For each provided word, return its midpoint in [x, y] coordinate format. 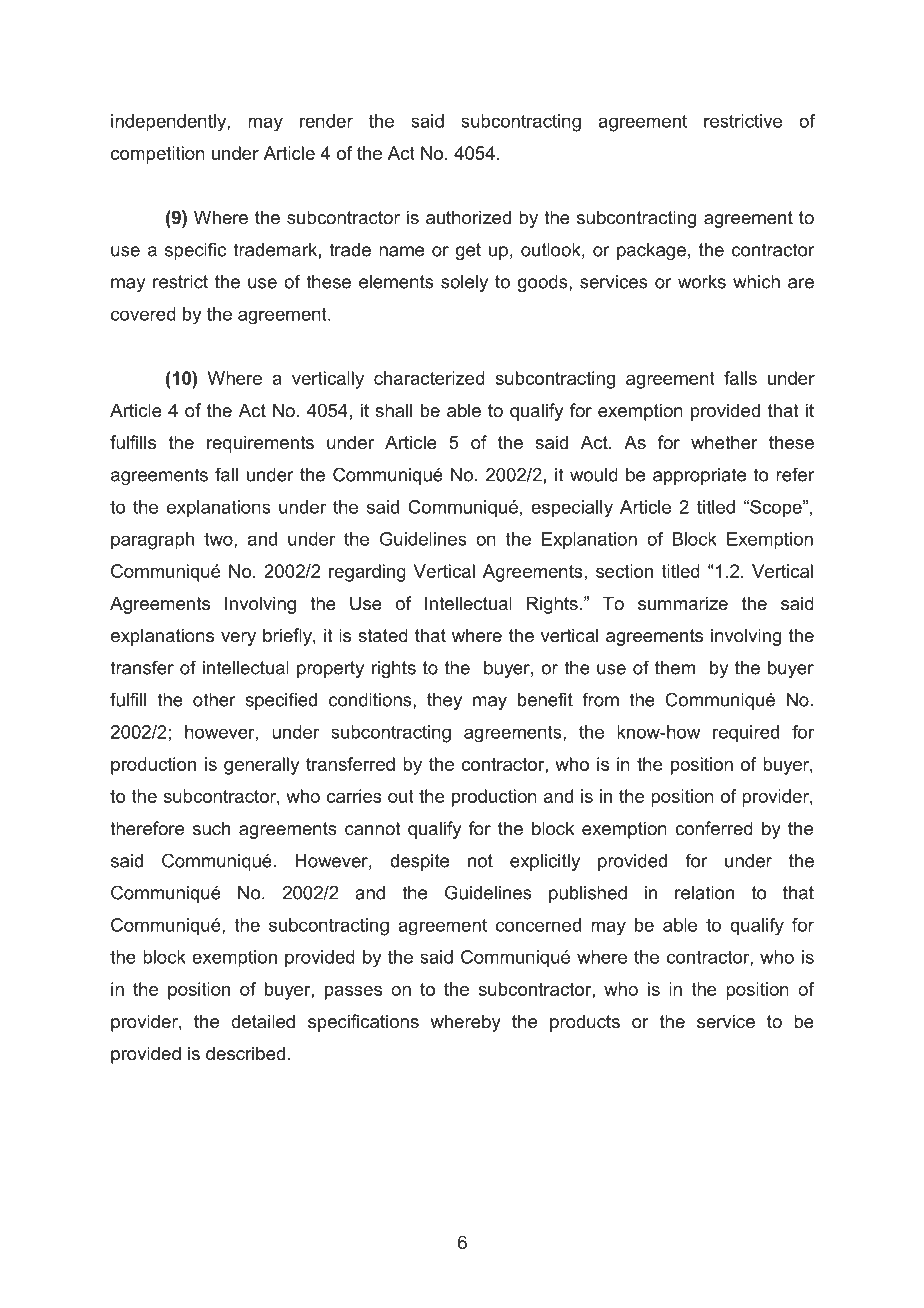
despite [419, 862]
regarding [367, 573]
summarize [683, 603]
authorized [468, 217]
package [651, 251]
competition [158, 155]
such [211, 828]
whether [724, 442]
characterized [429, 378]
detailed [263, 1021]
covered [143, 314]
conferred [714, 828]
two [219, 540]
